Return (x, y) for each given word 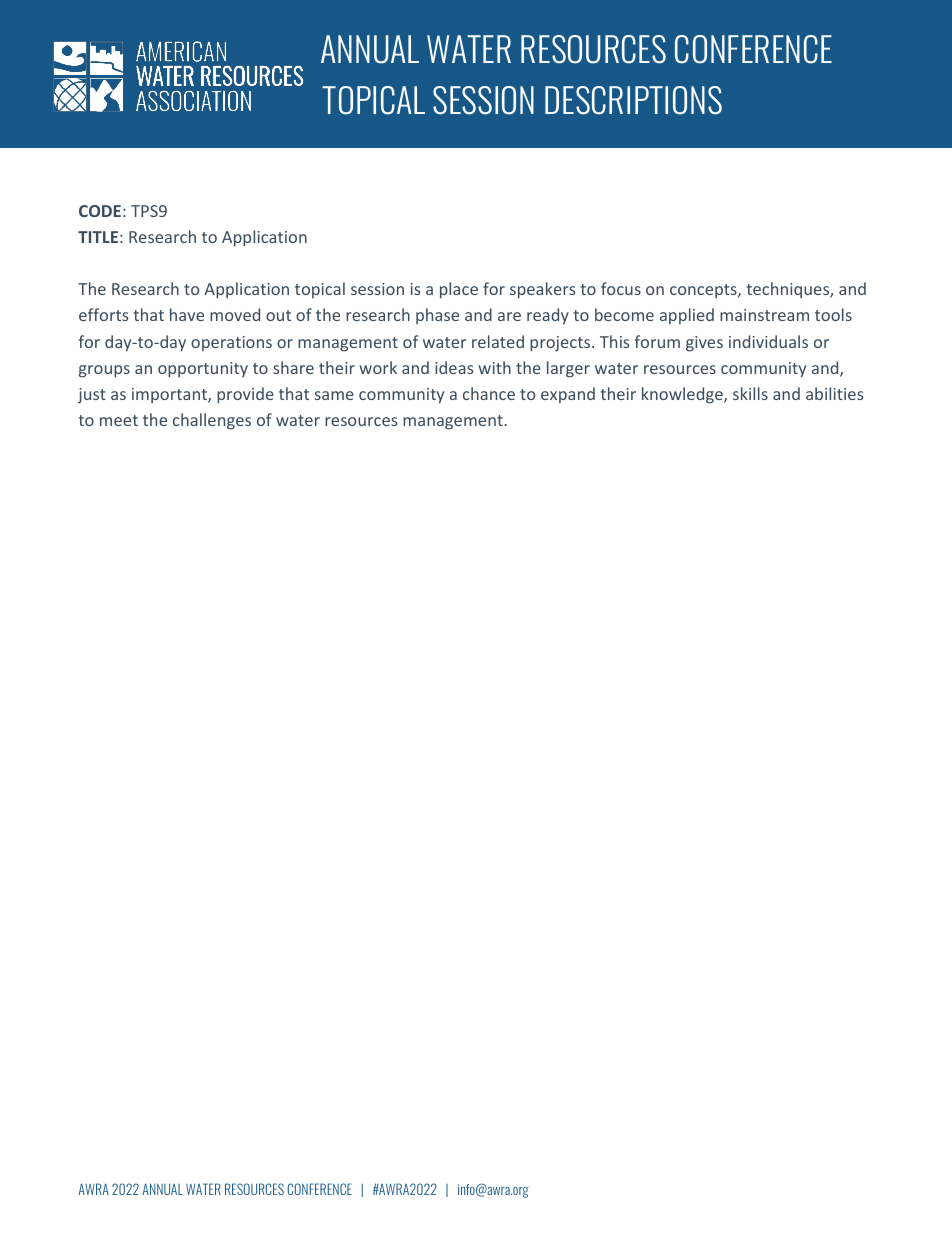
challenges (212, 421)
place (459, 290)
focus (621, 288)
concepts (704, 291)
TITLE (98, 237)
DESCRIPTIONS (633, 100)
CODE (100, 211)
